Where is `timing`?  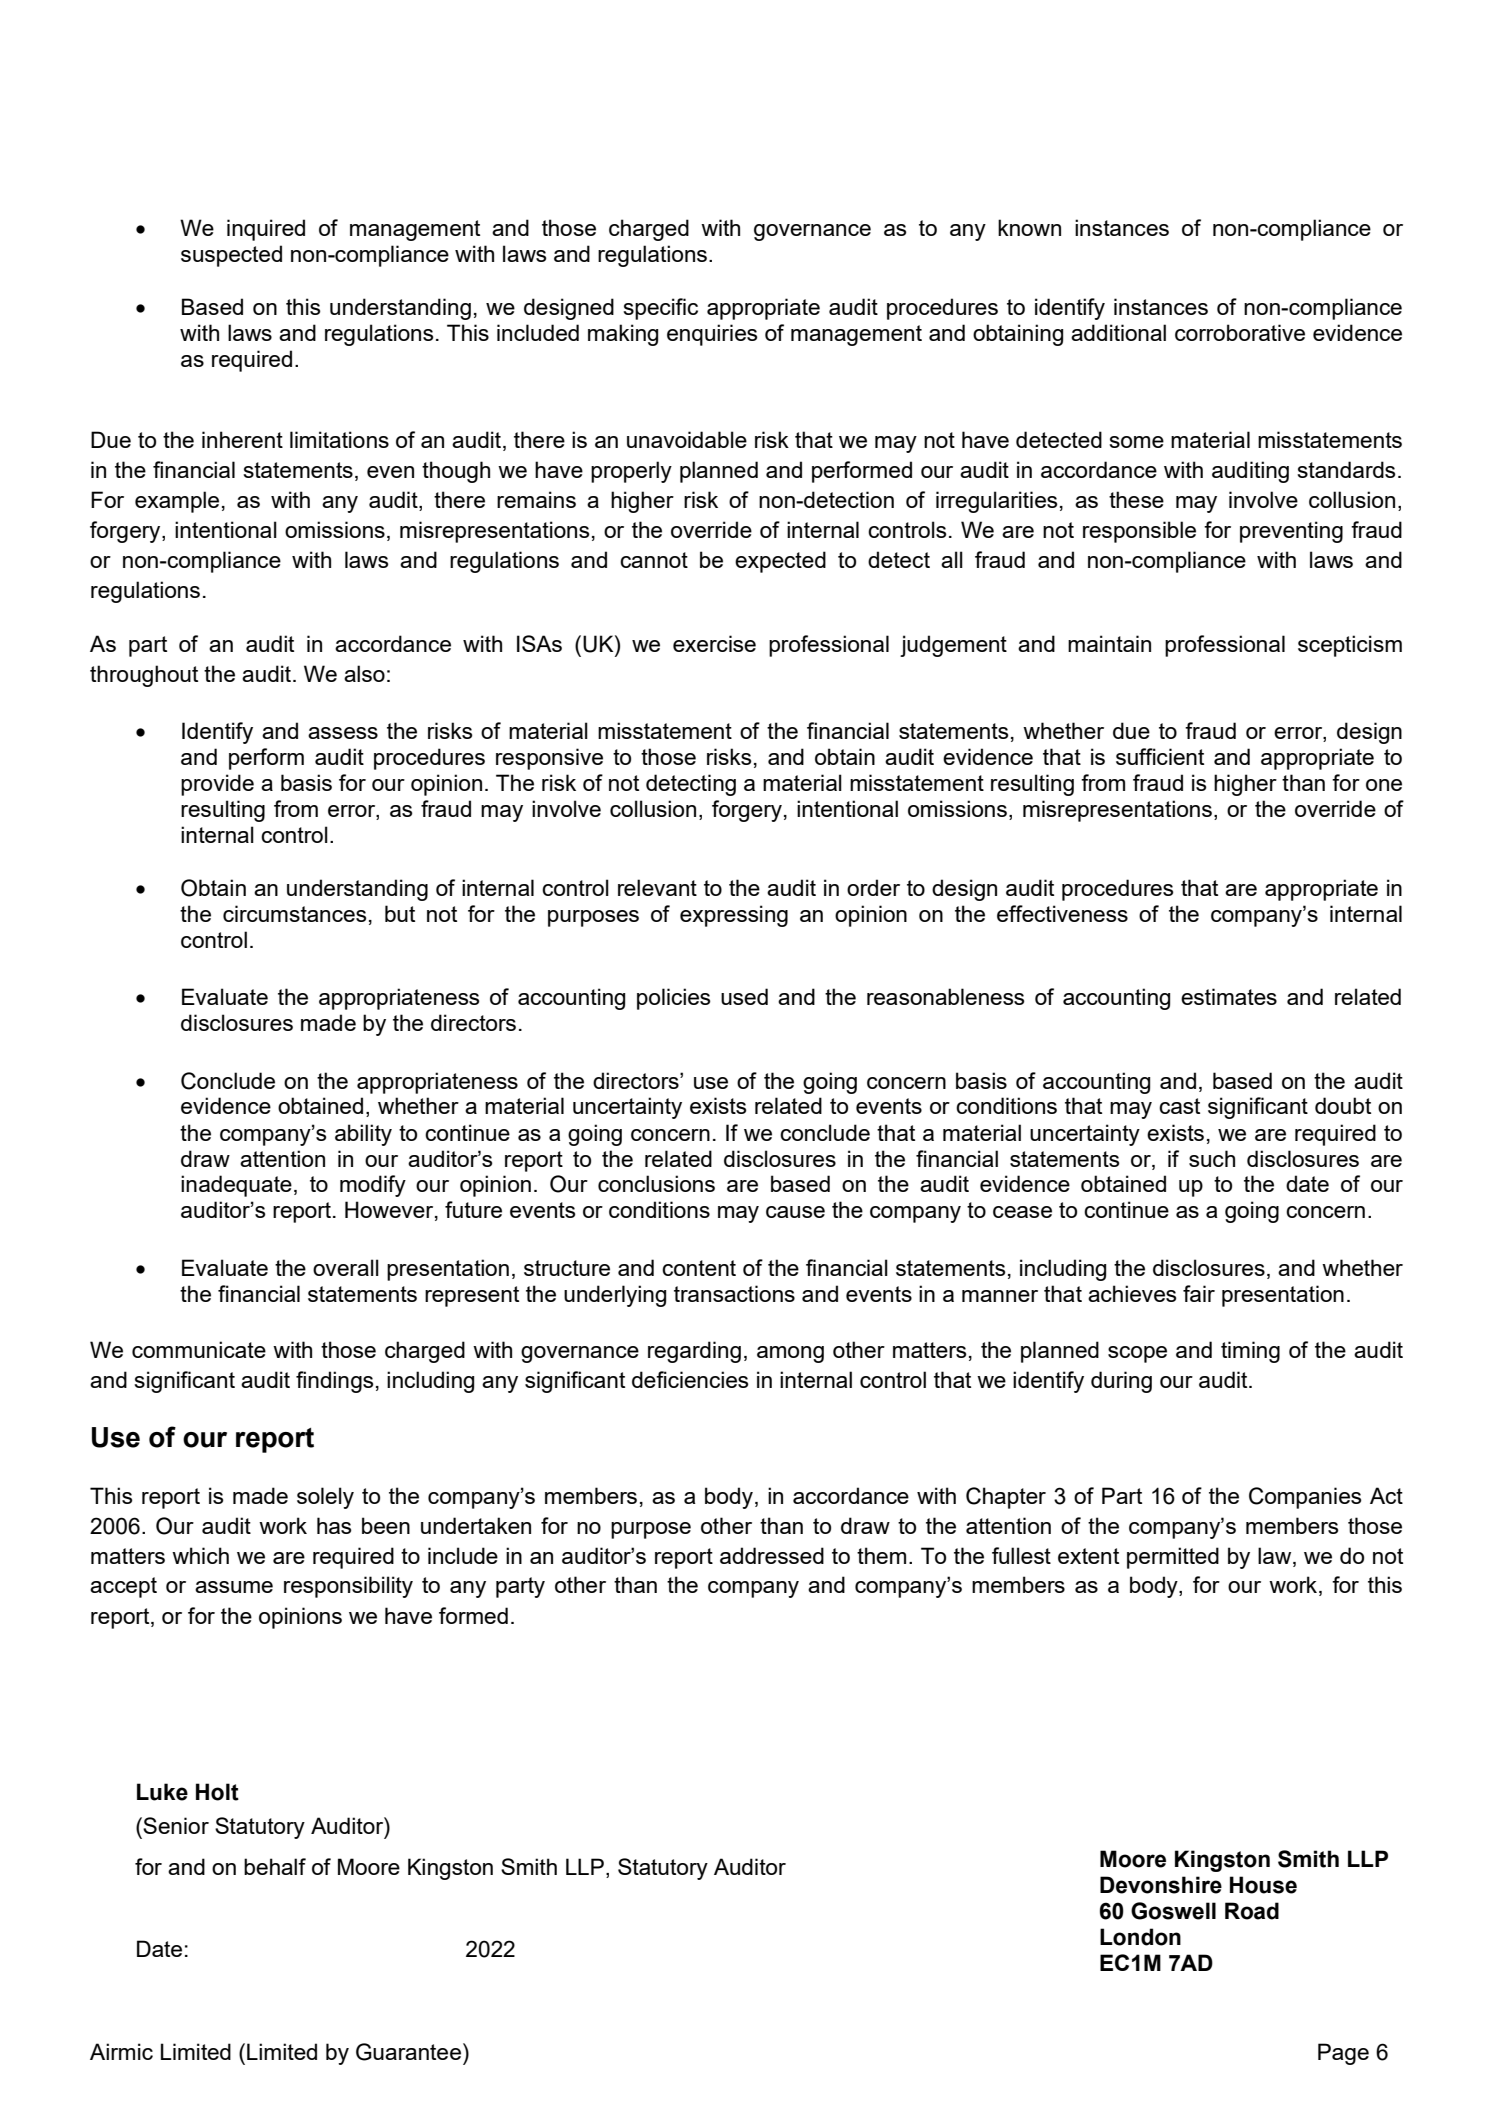
timing is located at coordinates (1250, 1352).
